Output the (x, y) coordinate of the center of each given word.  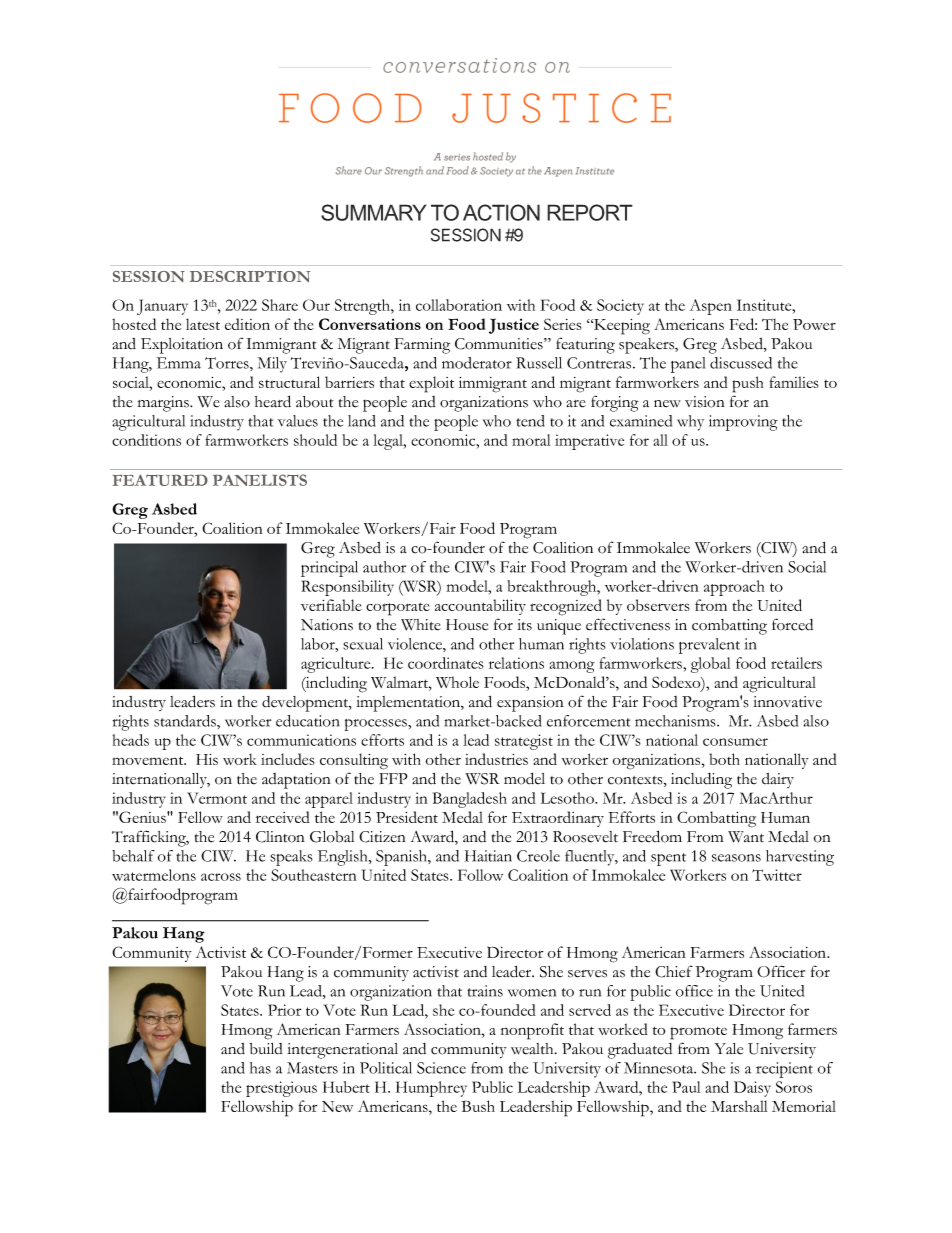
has (260, 1068)
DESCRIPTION (250, 276)
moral (531, 440)
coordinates (446, 663)
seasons (736, 858)
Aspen (711, 307)
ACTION (501, 212)
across (221, 877)
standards (186, 721)
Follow (480, 875)
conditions (146, 440)
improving (743, 423)
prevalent (709, 646)
